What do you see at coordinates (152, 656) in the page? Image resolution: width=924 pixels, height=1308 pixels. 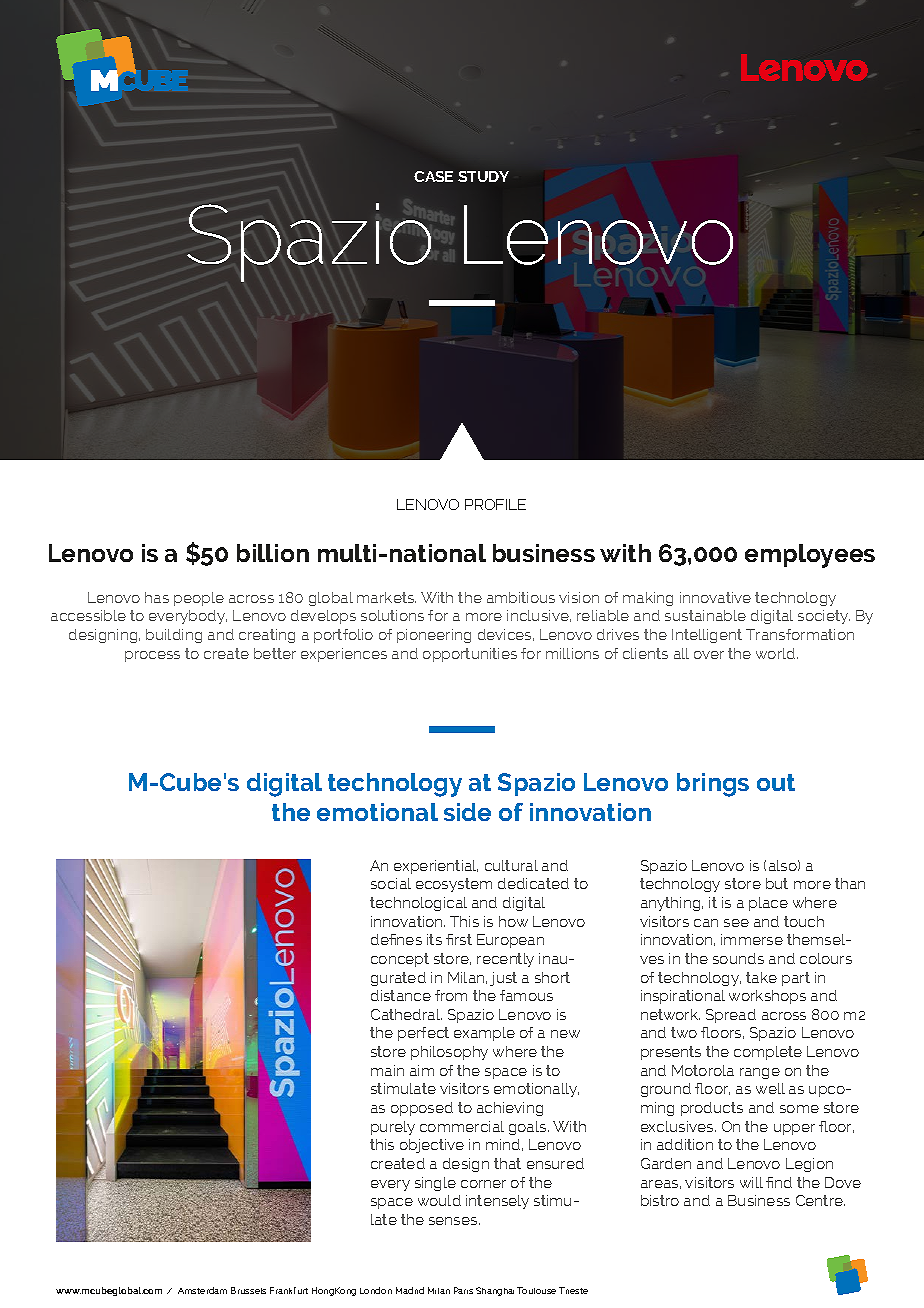 I see `process` at bounding box center [152, 656].
